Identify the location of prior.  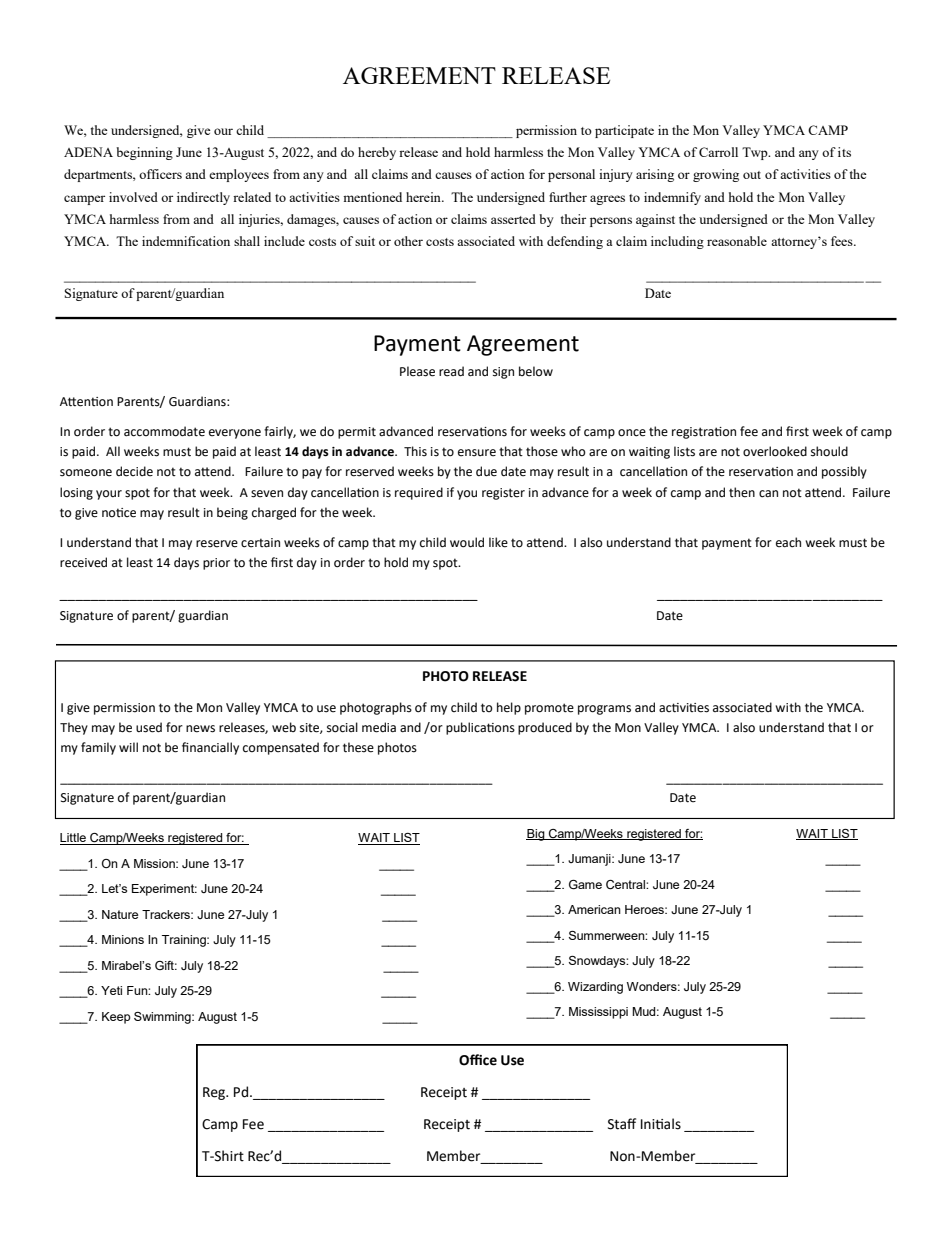
(216, 564).
